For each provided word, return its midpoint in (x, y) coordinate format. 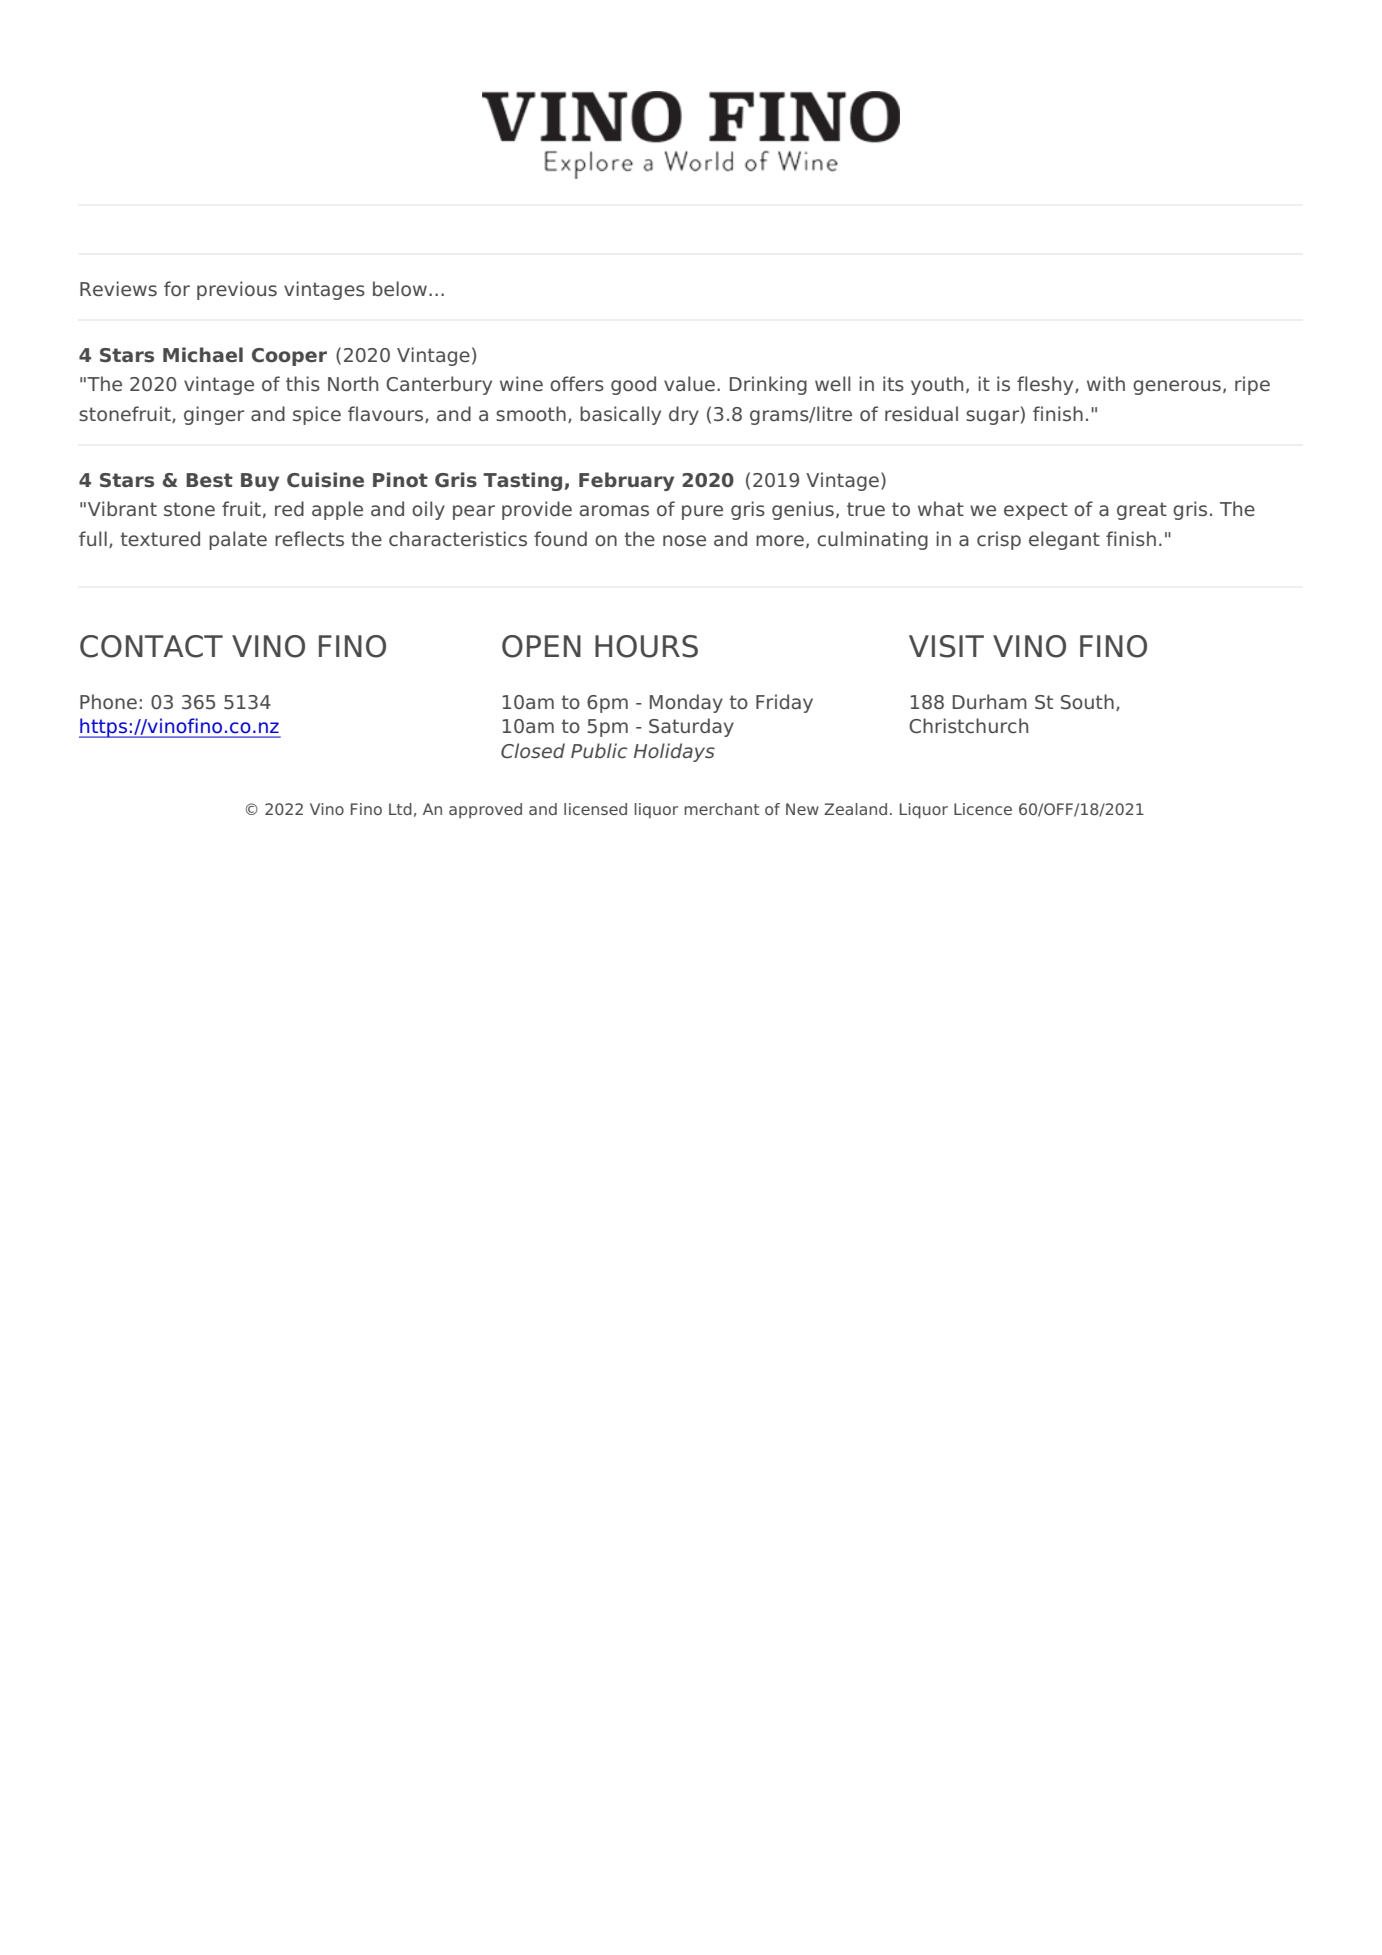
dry (684, 415)
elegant (1064, 540)
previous (237, 290)
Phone (108, 701)
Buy (260, 482)
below (400, 288)
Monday (686, 703)
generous (1177, 387)
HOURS (646, 646)
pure (702, 512)
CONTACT (151, 646)
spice (317, 415)
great (1142, 511)
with (1106, 383)
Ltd (400, 809)
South (1087, 702)
